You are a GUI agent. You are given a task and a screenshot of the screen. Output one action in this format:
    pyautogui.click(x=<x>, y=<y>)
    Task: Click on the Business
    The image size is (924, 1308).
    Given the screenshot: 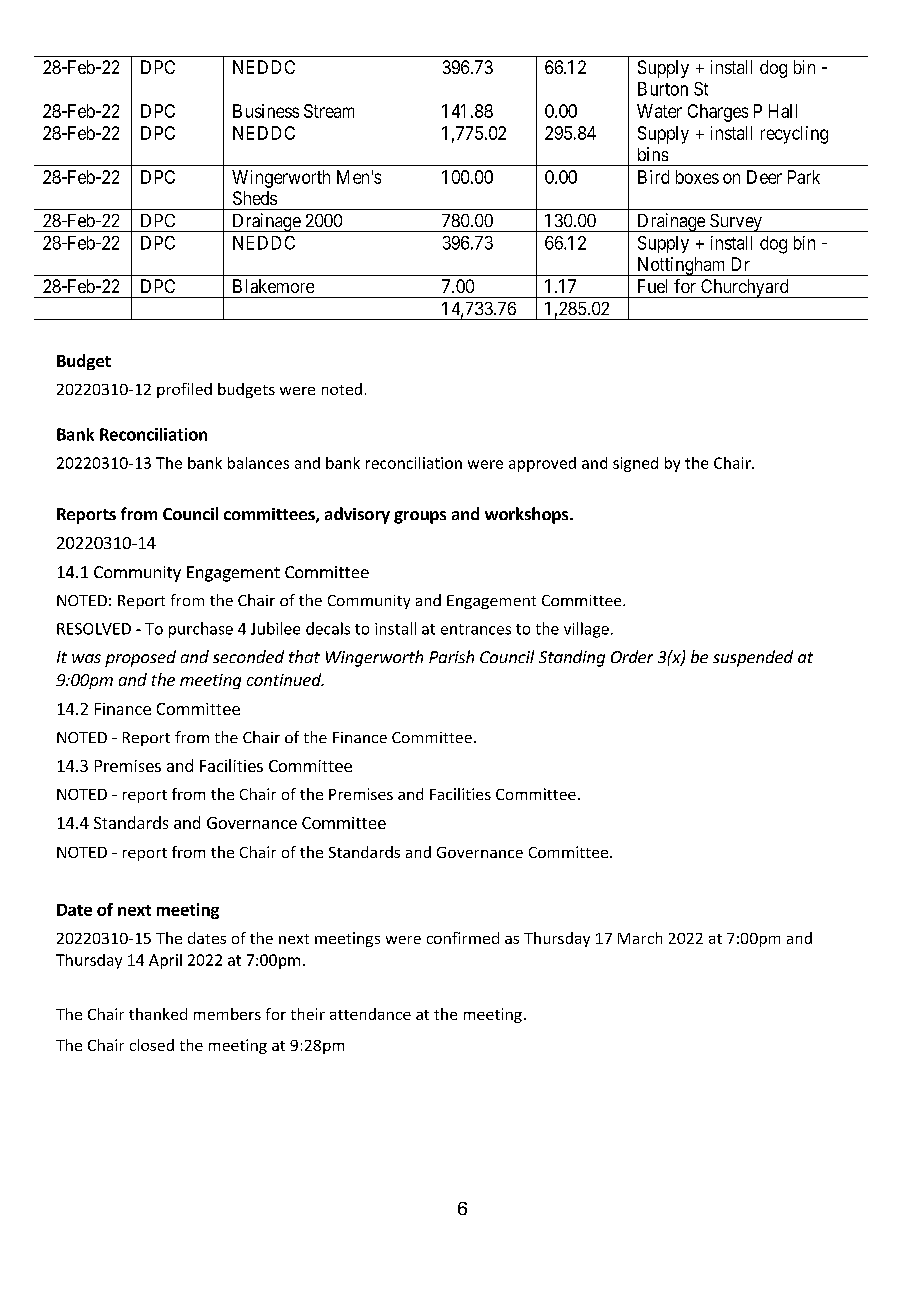 What is the action you would take?
    pyautogui.click(x=266, y=111)
